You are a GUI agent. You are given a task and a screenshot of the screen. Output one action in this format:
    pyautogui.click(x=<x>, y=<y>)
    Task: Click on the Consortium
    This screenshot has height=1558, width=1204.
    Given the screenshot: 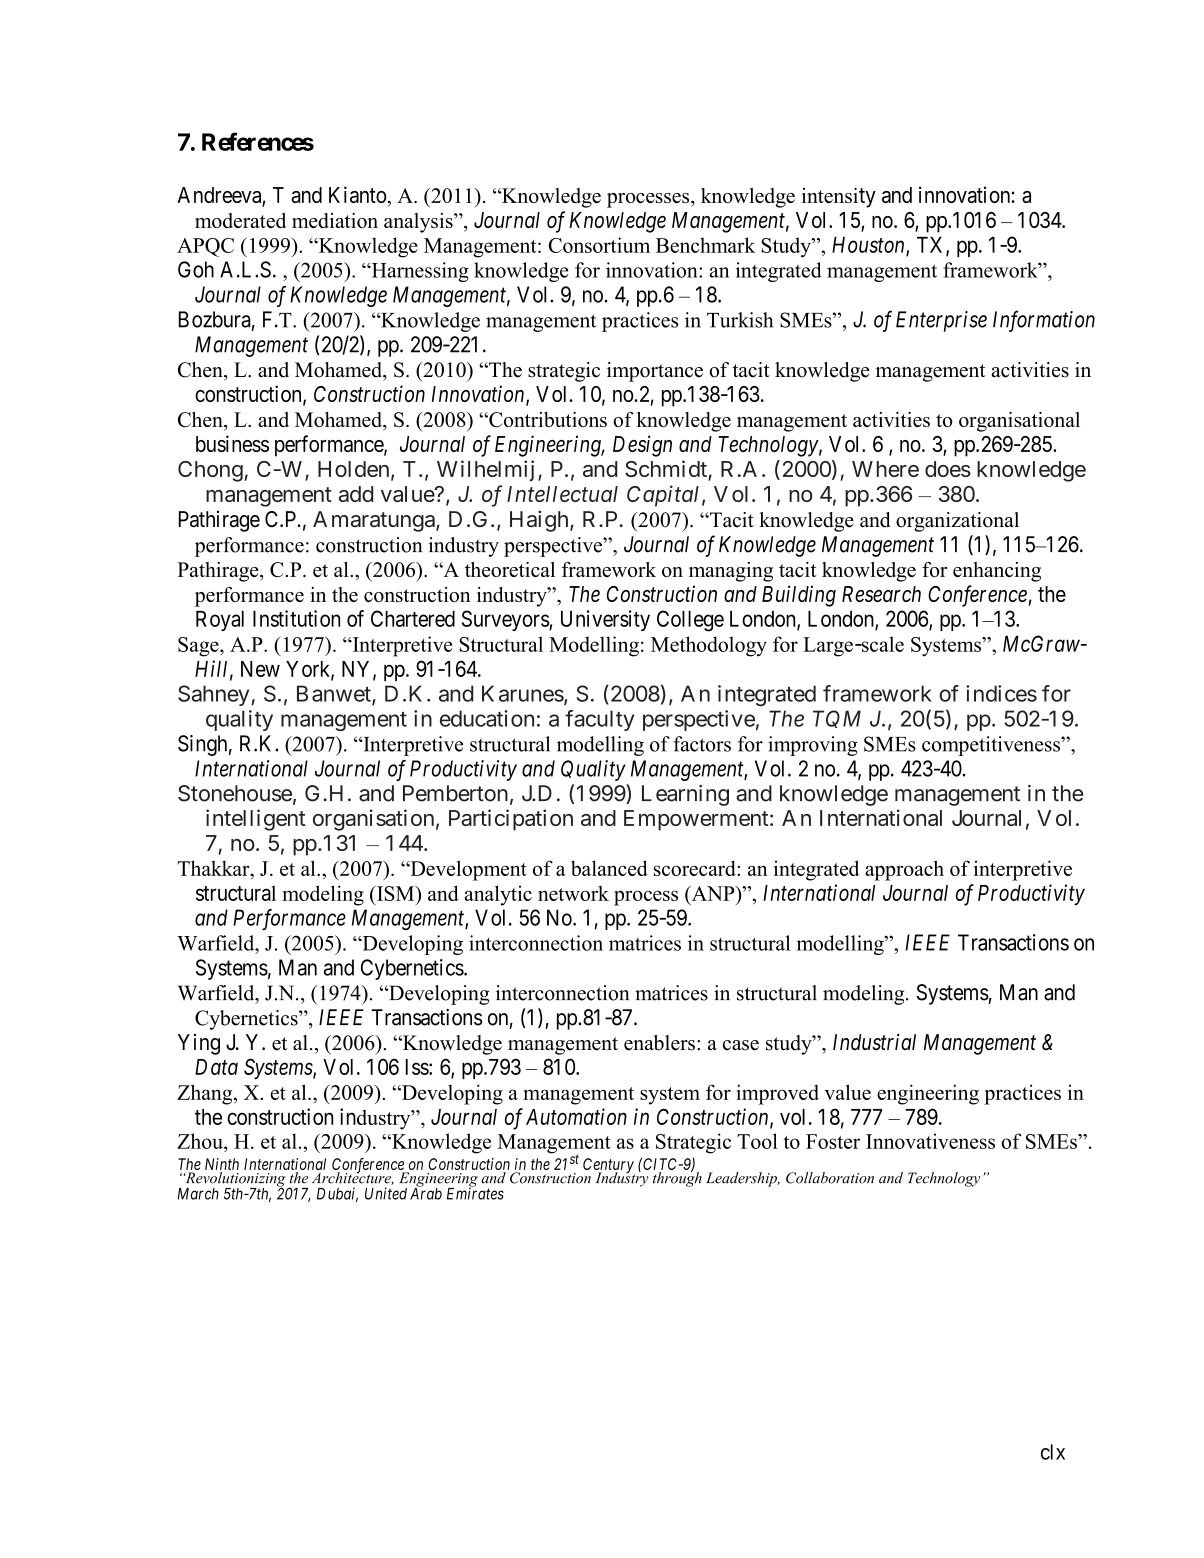 What is the action you would take?
    pyautogui.click(x=599, y=245)
